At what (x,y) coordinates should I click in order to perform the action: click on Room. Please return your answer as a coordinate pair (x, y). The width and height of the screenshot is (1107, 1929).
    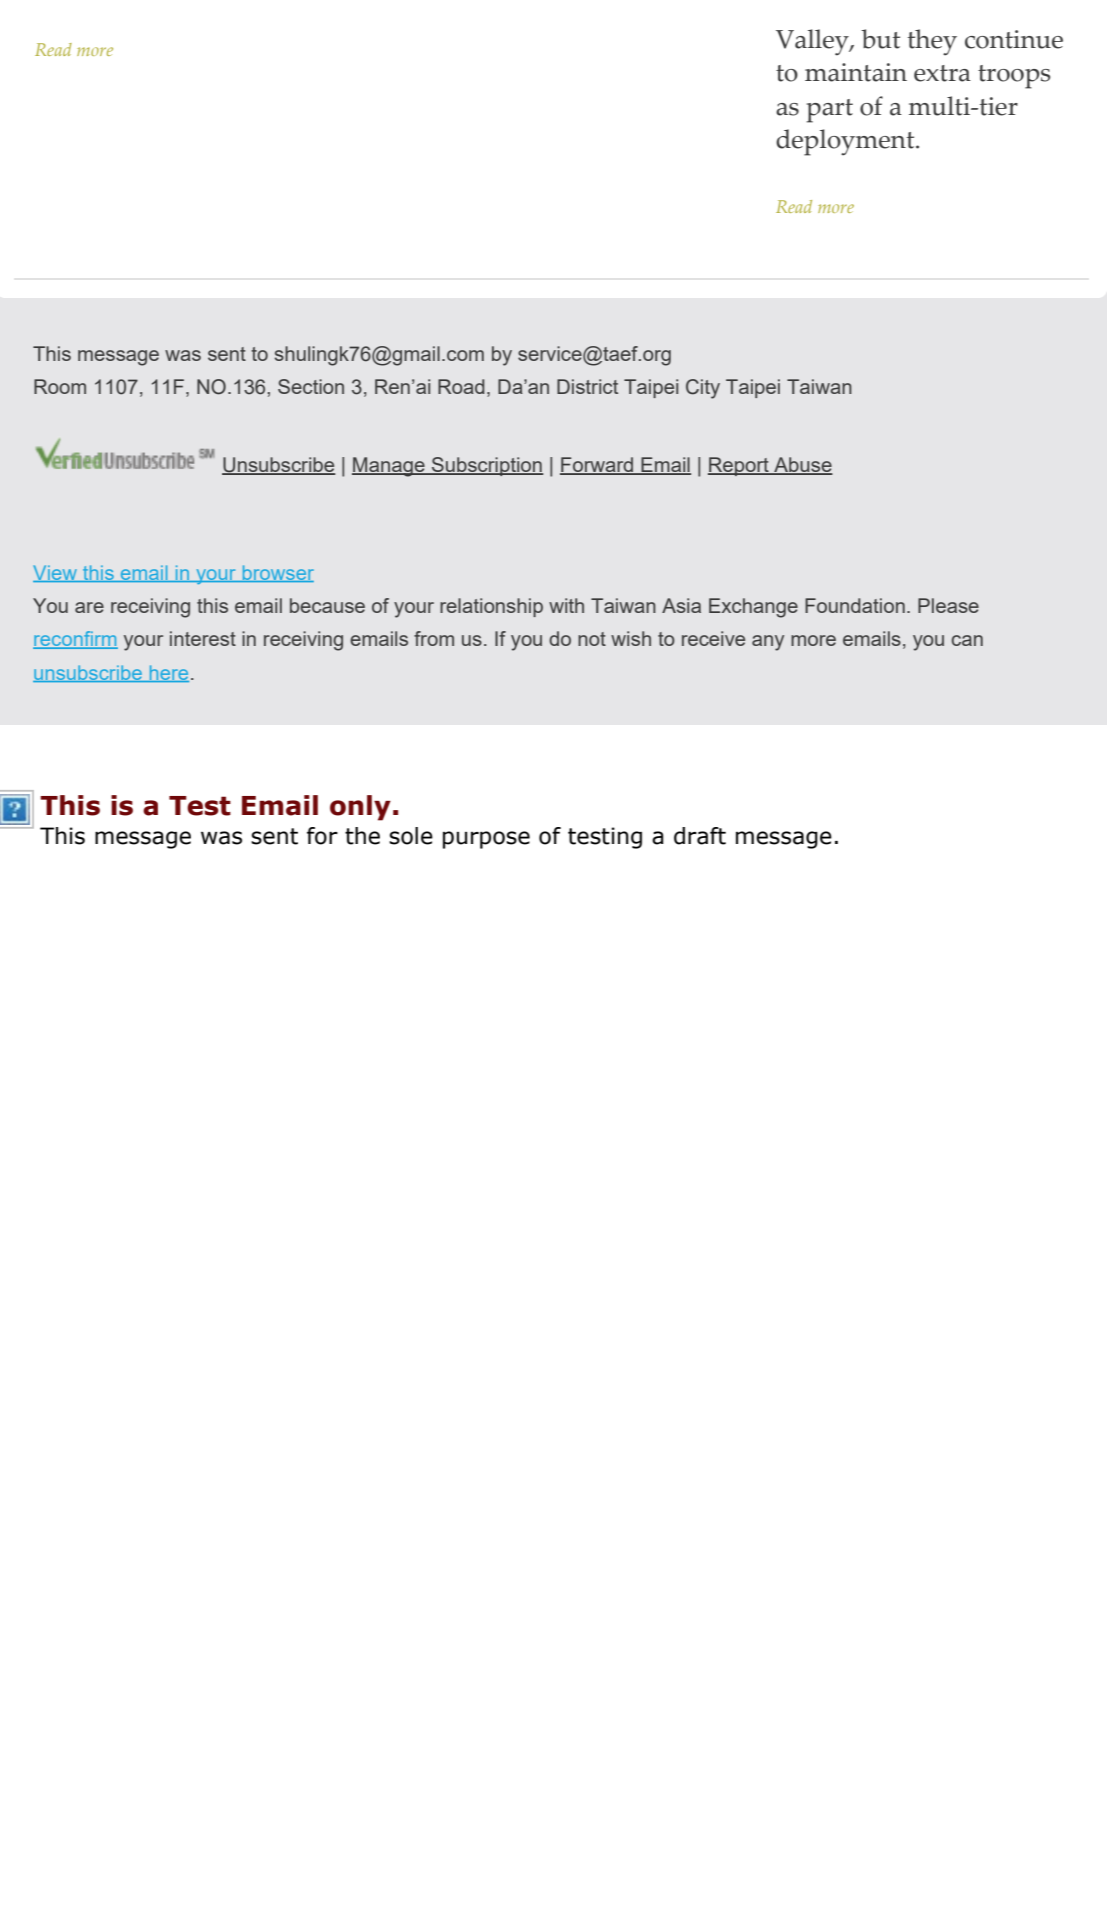
    Looking at the image, I should click on (60, 386).
